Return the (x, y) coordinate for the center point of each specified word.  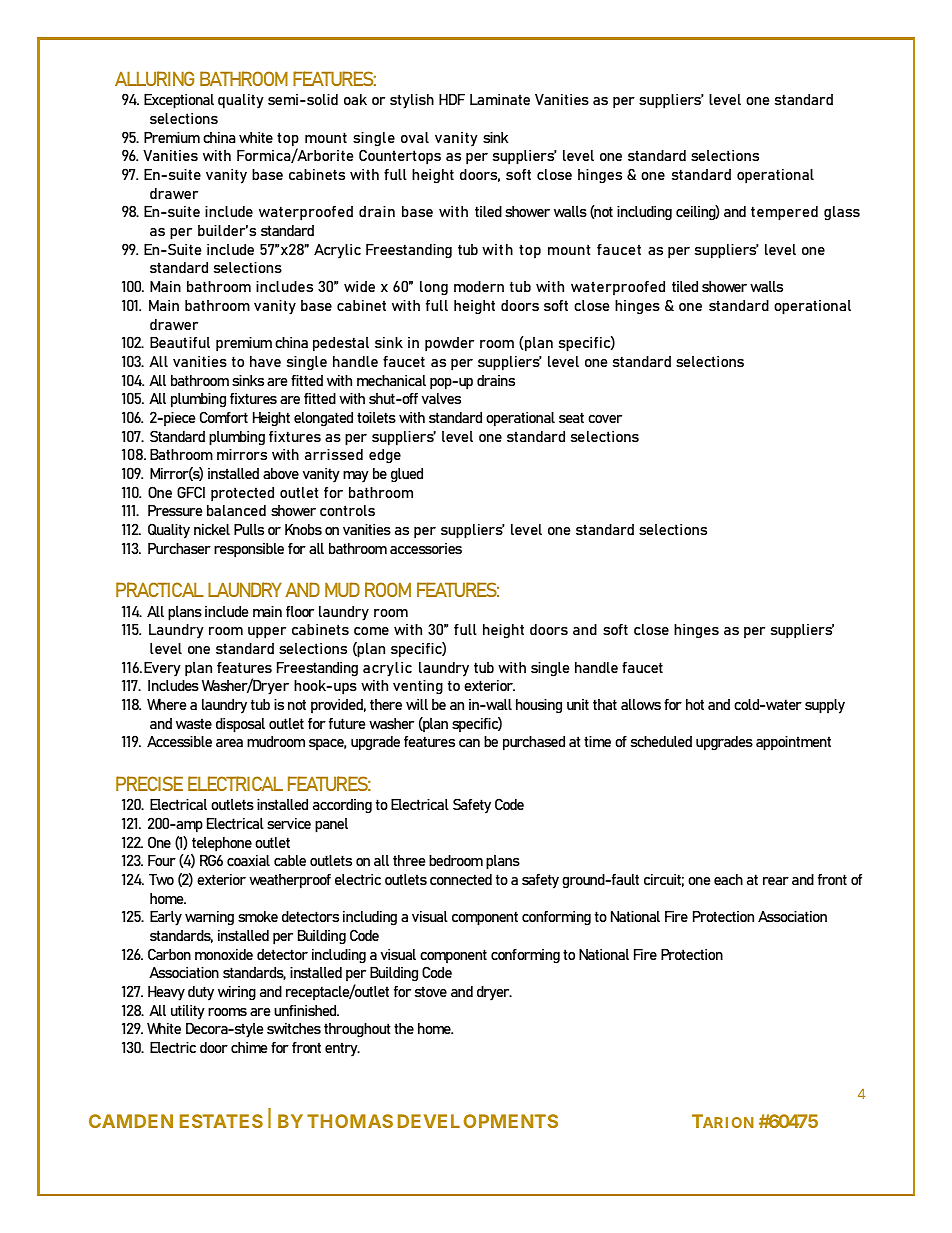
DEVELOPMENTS (478, 1121)
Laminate (500, 99)
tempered (784, 213)
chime (249, 1047)
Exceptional (179, 101)
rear (776, 881)
